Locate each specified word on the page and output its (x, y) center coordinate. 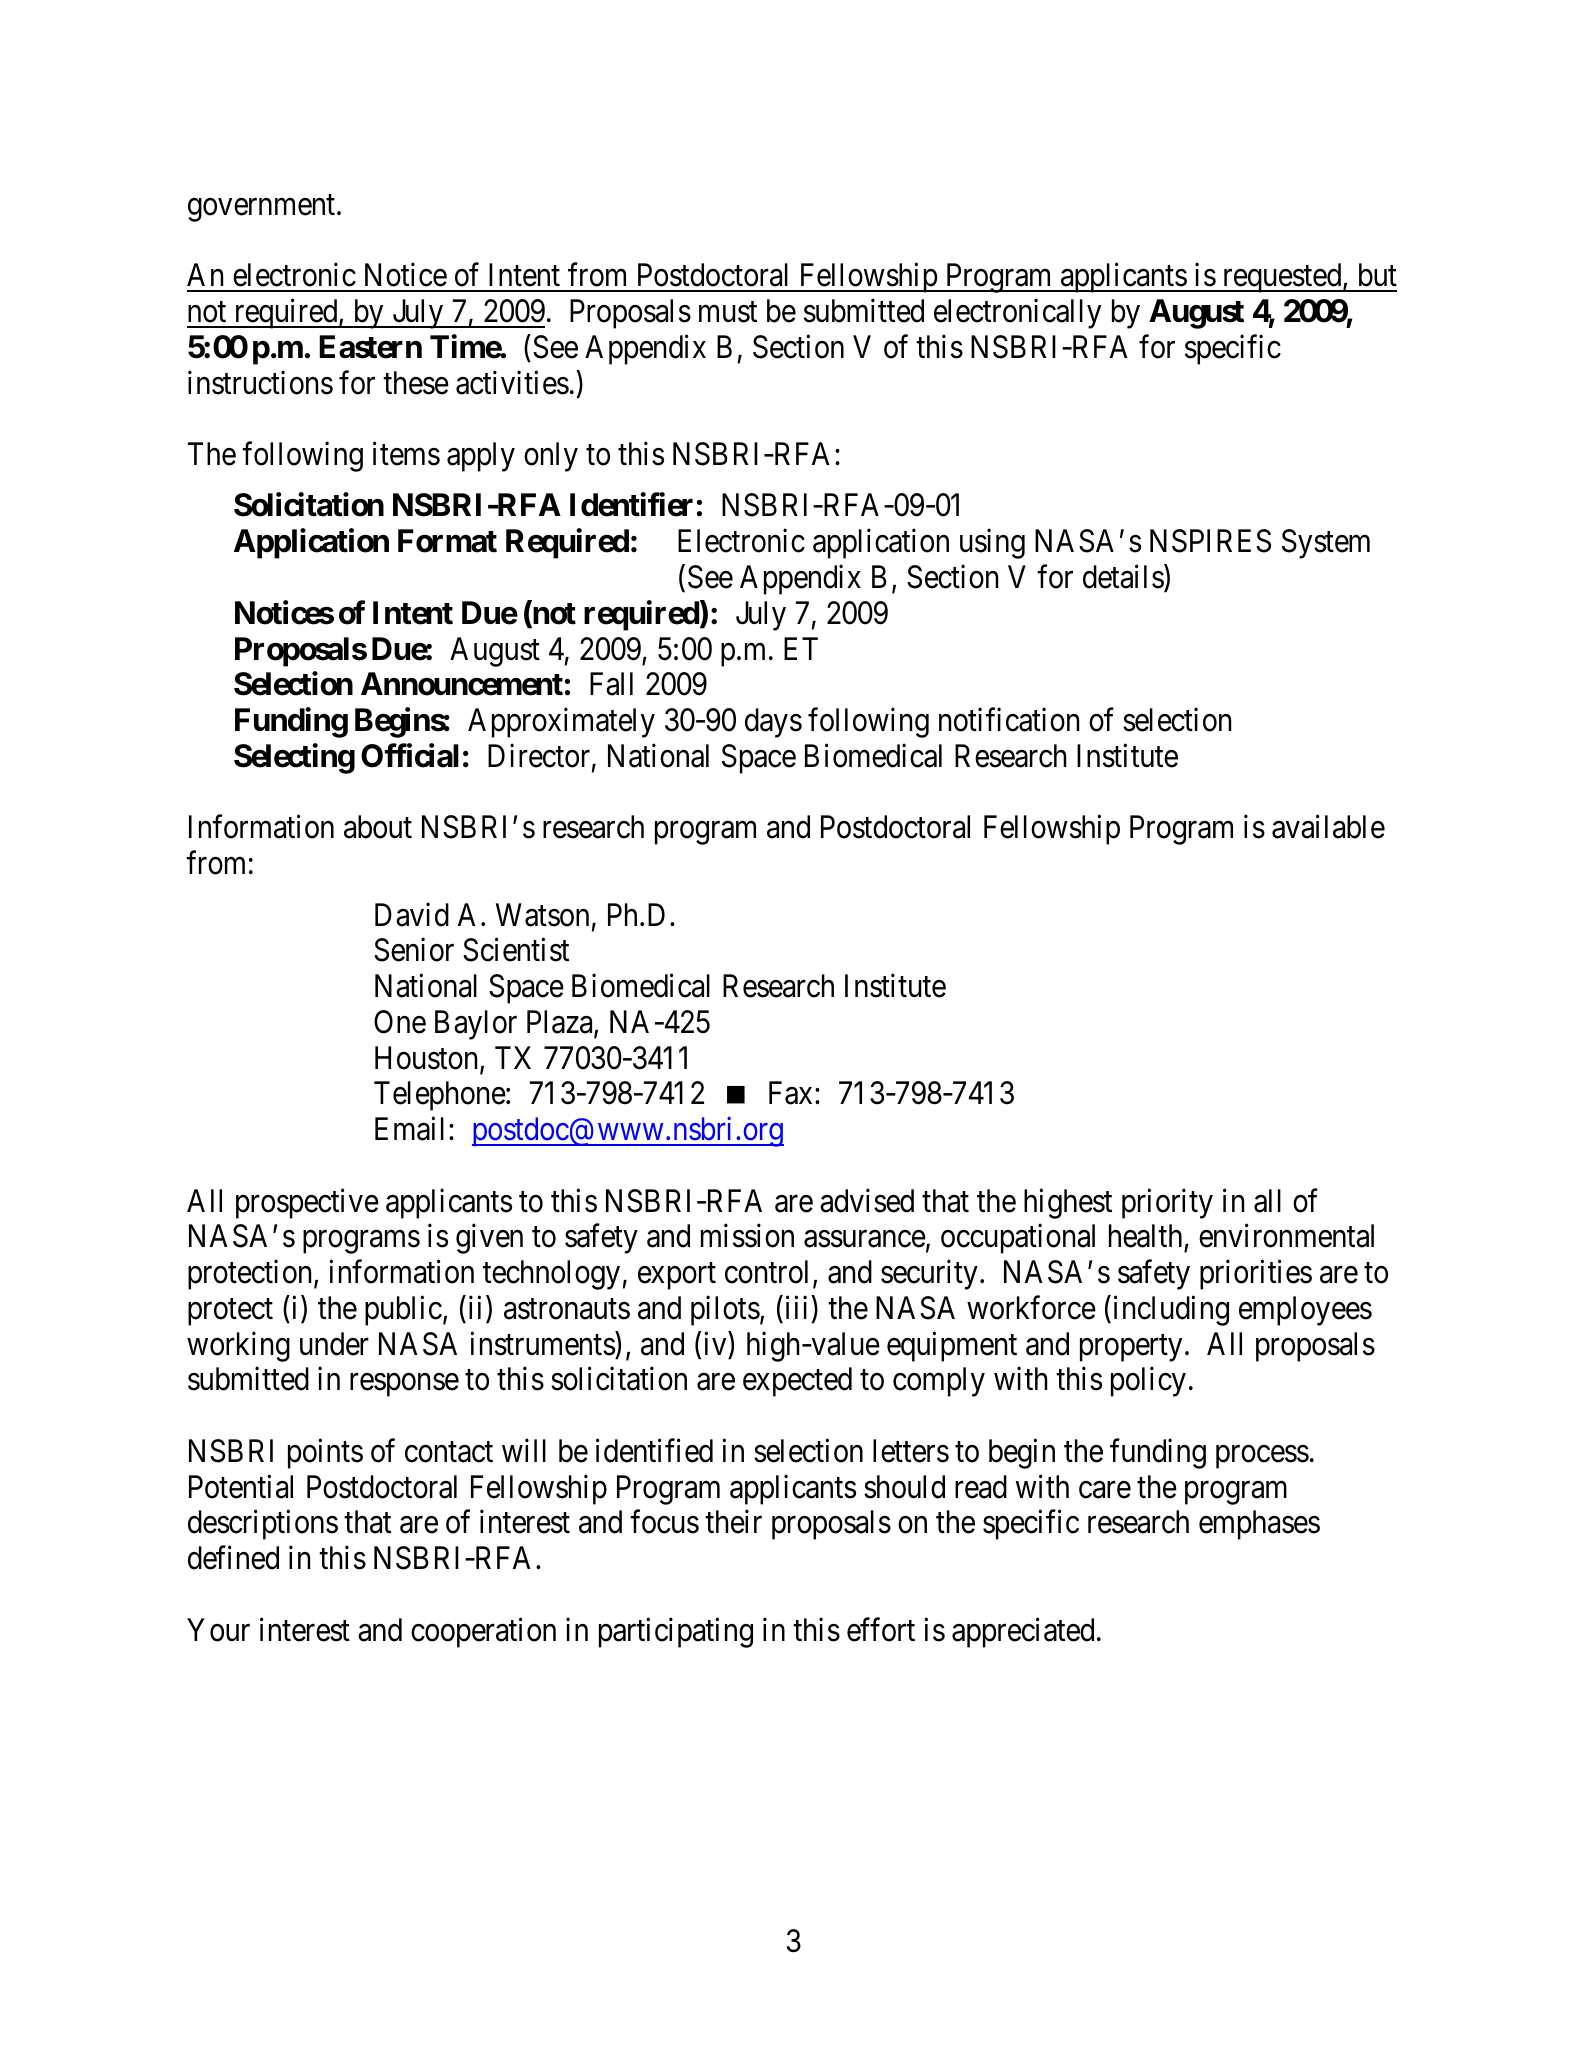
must (728, 312)
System (1326, 544)
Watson (542, 915)
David (412, 914)
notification (1009, 720)
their (733, 1522)
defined (233, 1558)
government (263, 208)
